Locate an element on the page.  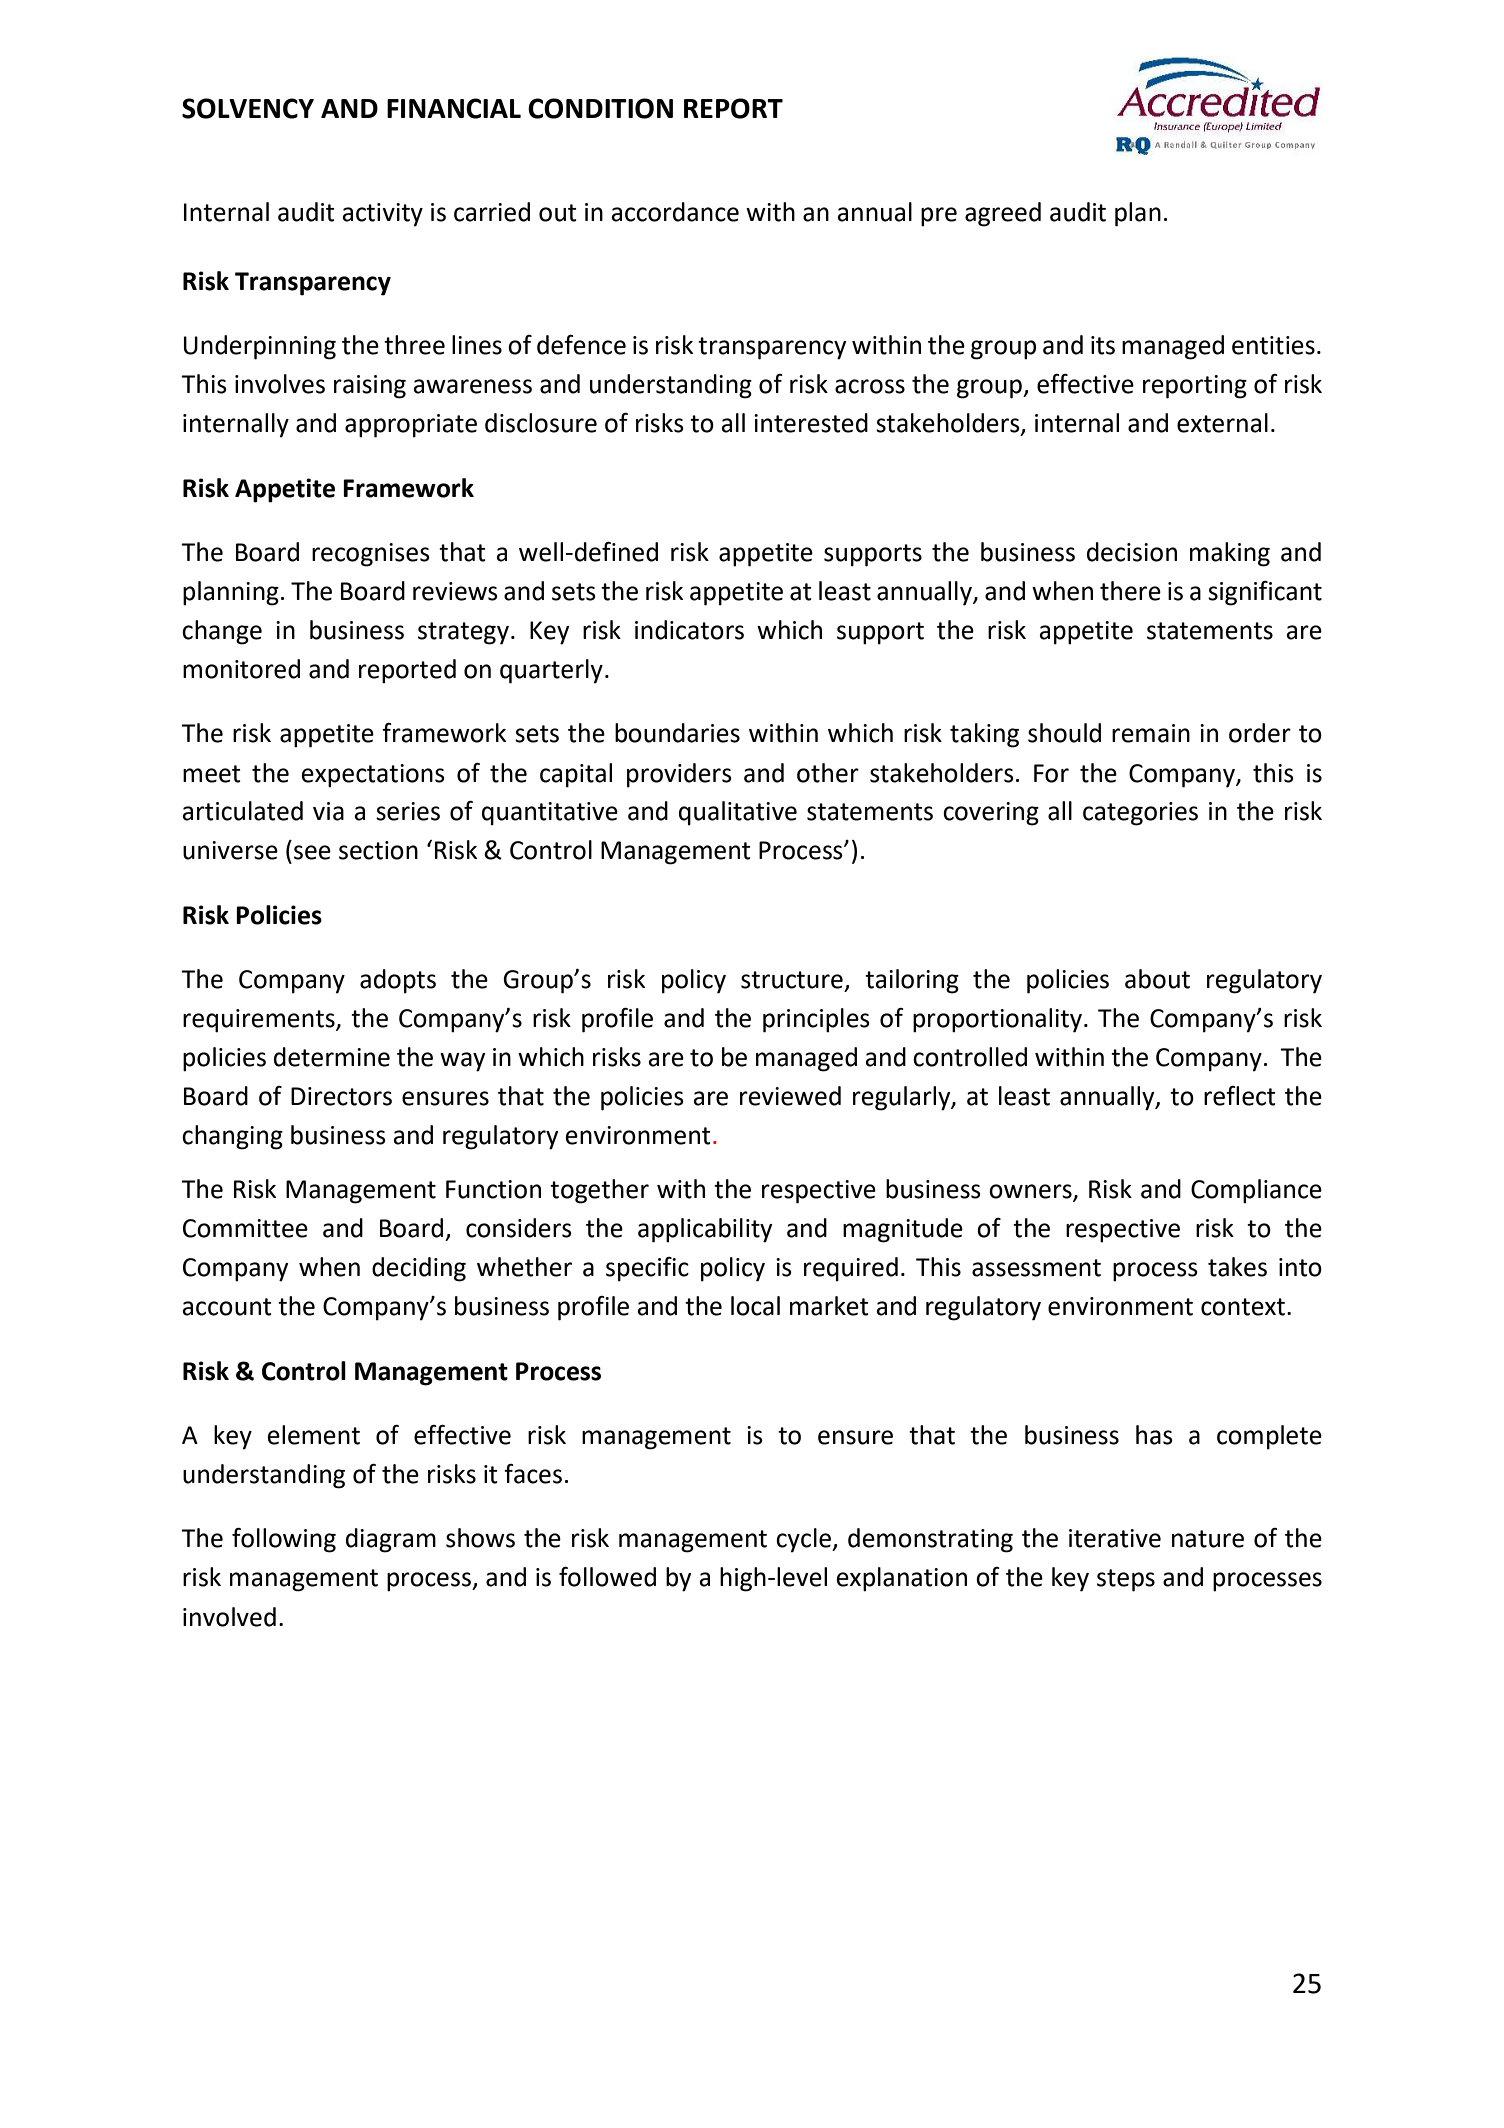
activity is located at coordinates (383, 215).
